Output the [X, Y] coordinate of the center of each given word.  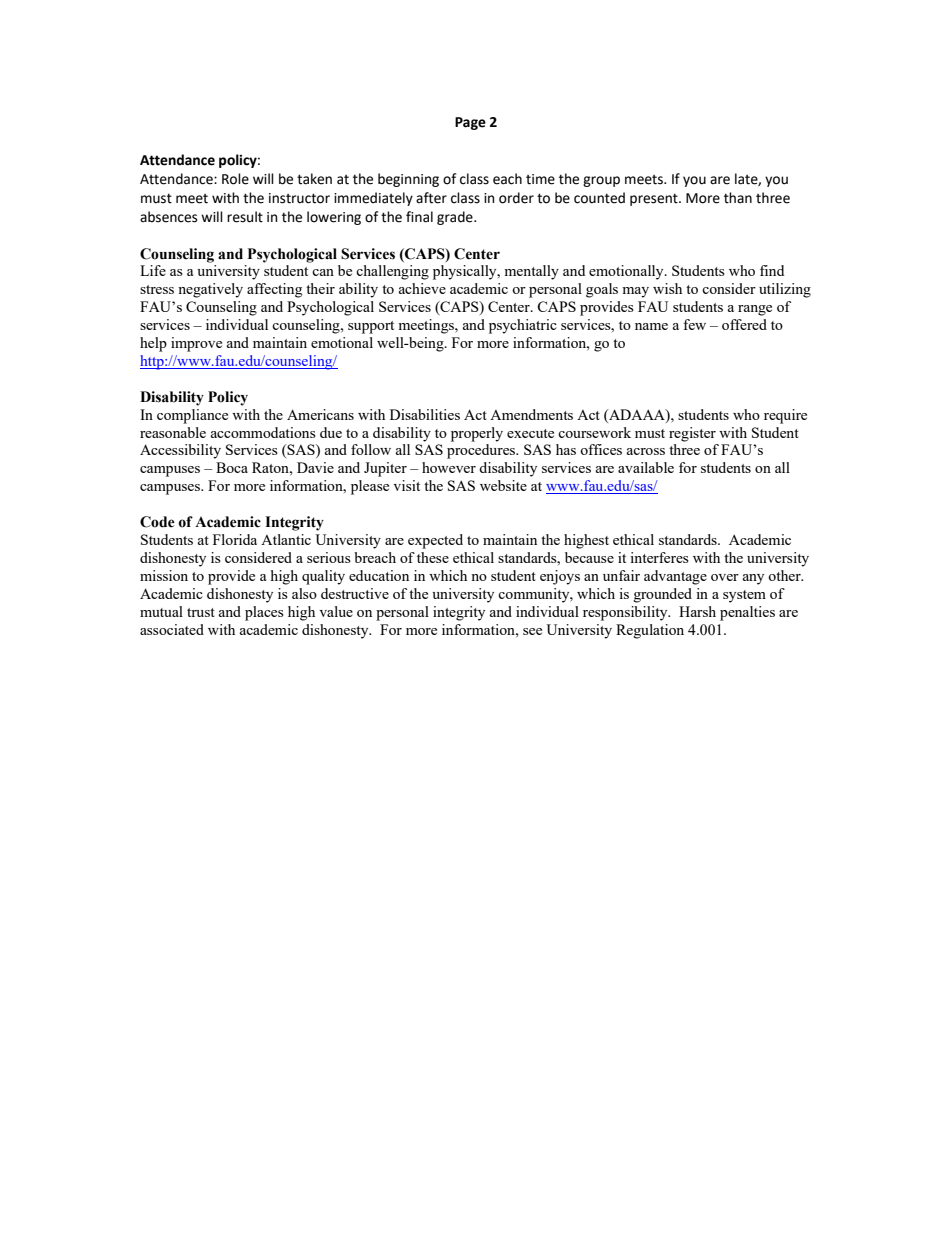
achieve [422, 288]
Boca [232, 467]
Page [470, 123]
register [692, 434]
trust [201, 612]
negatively [210, 290]
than [738, 198]
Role [235, 179]
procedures [482, 451]
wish [667, 288]
